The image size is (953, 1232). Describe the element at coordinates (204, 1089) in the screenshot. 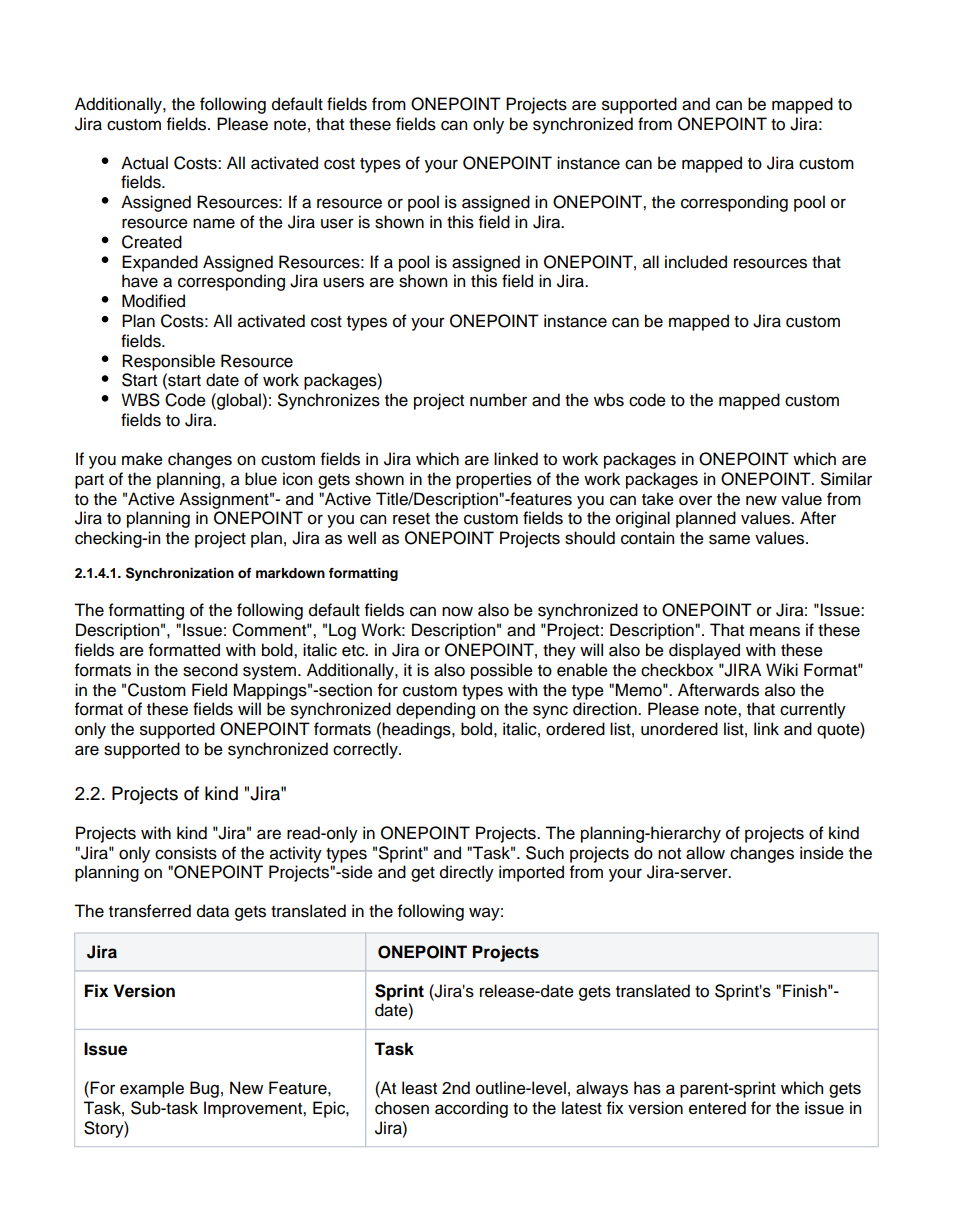

I see `Bug` at that location.
